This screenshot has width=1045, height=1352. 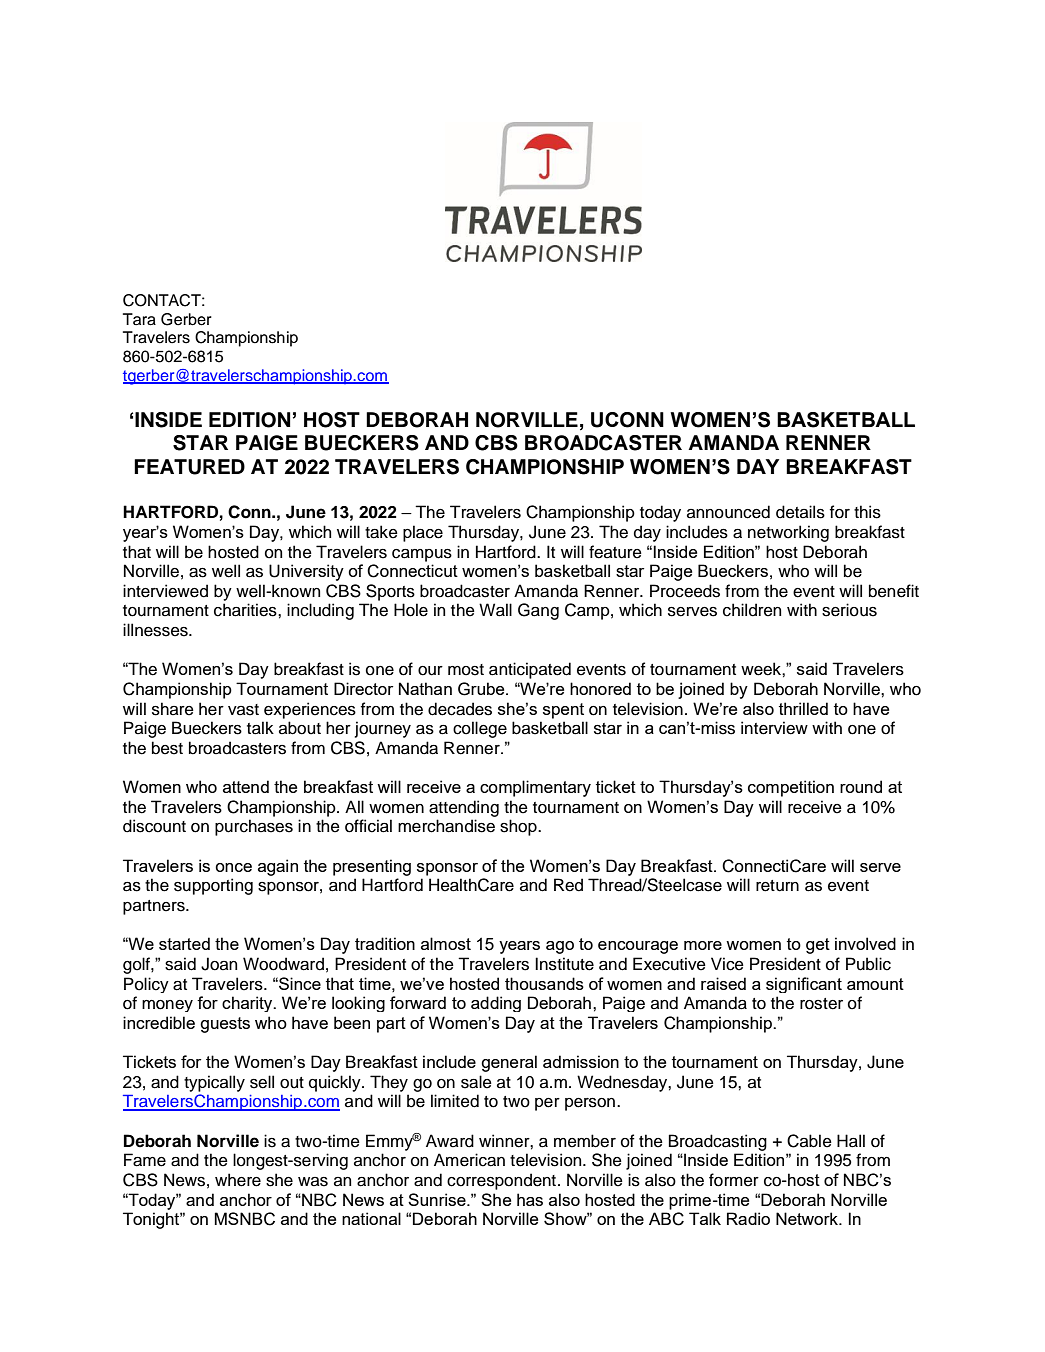 What do you see at coordinates (246, 610) in the screenshot?
I see `charities` at bounding box center [246, 610].
